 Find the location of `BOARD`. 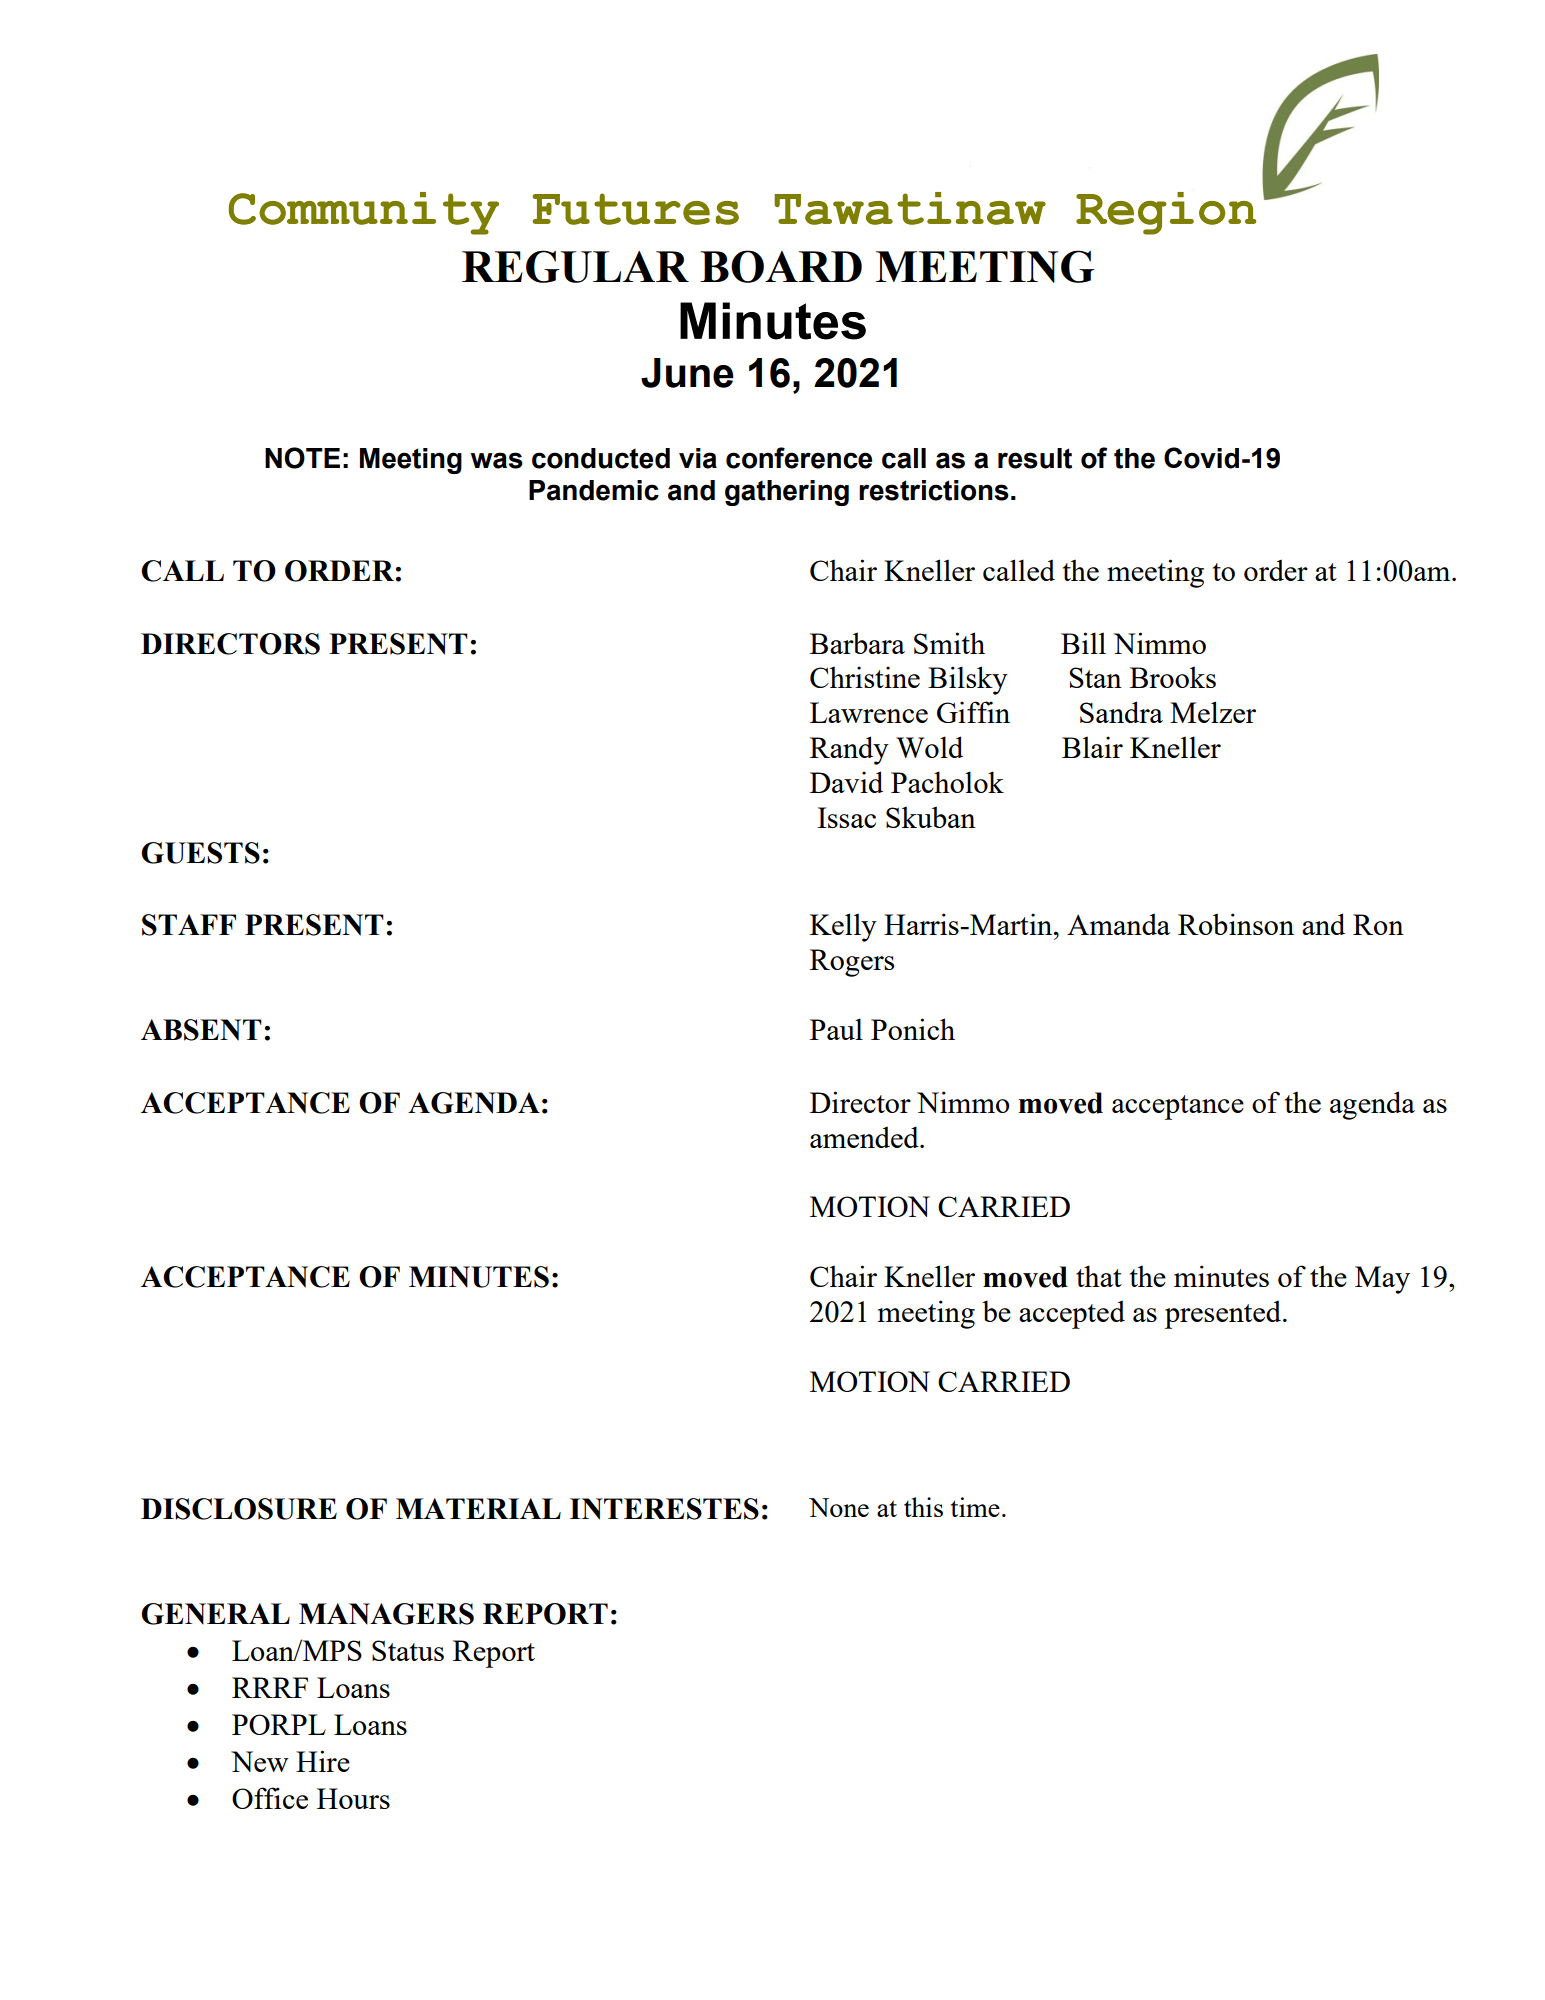

BOARD is located at coordinates (781, 266).
